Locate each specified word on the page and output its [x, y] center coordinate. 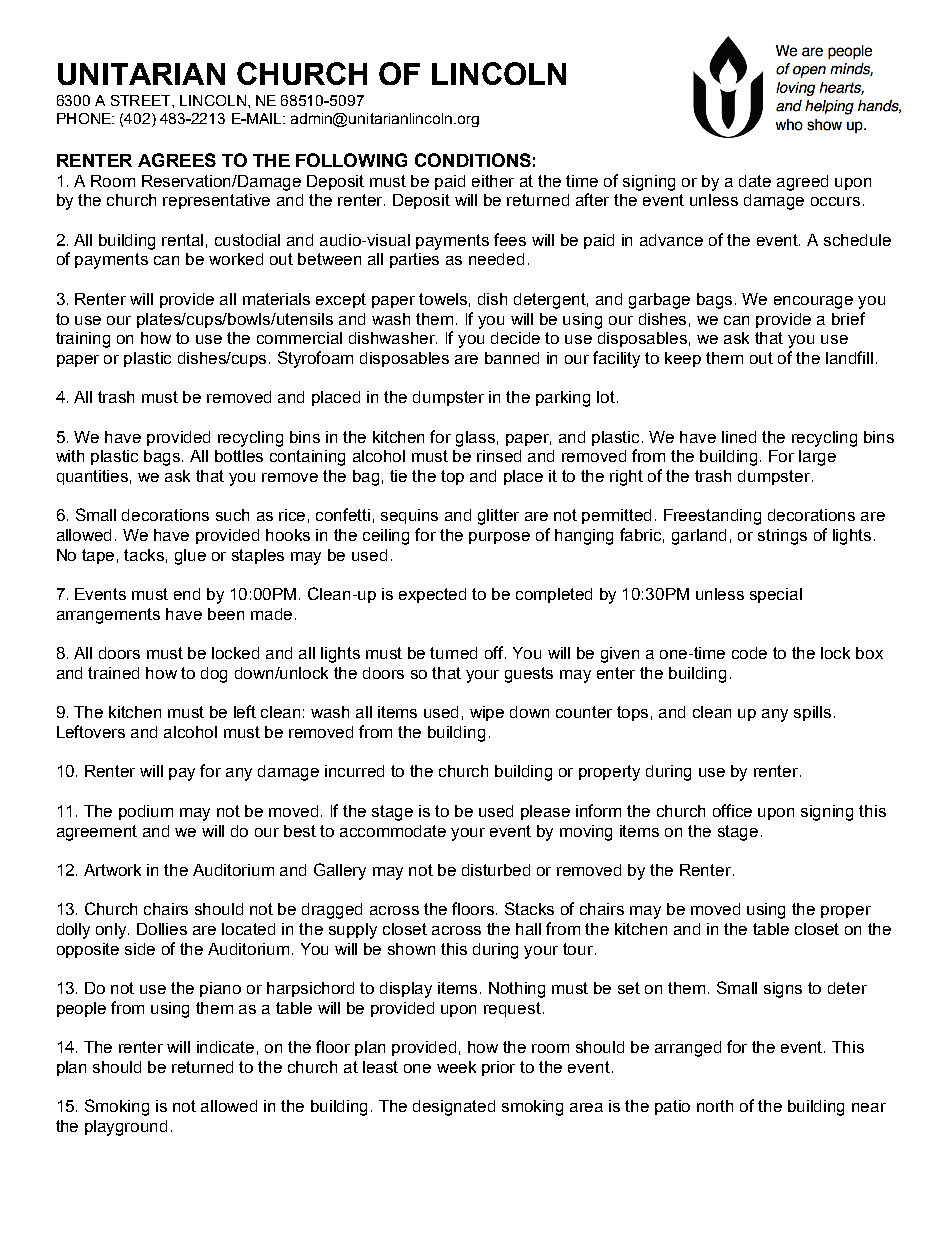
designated [454, 1108]
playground [126, 1128]
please [545, 812]
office [732, 810]
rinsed [499, 456]
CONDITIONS [473, 160]
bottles [239, 456]
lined [739, 437]
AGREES [177, 160]
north [715, 1106]
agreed [802, 183]
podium [146, 812]
